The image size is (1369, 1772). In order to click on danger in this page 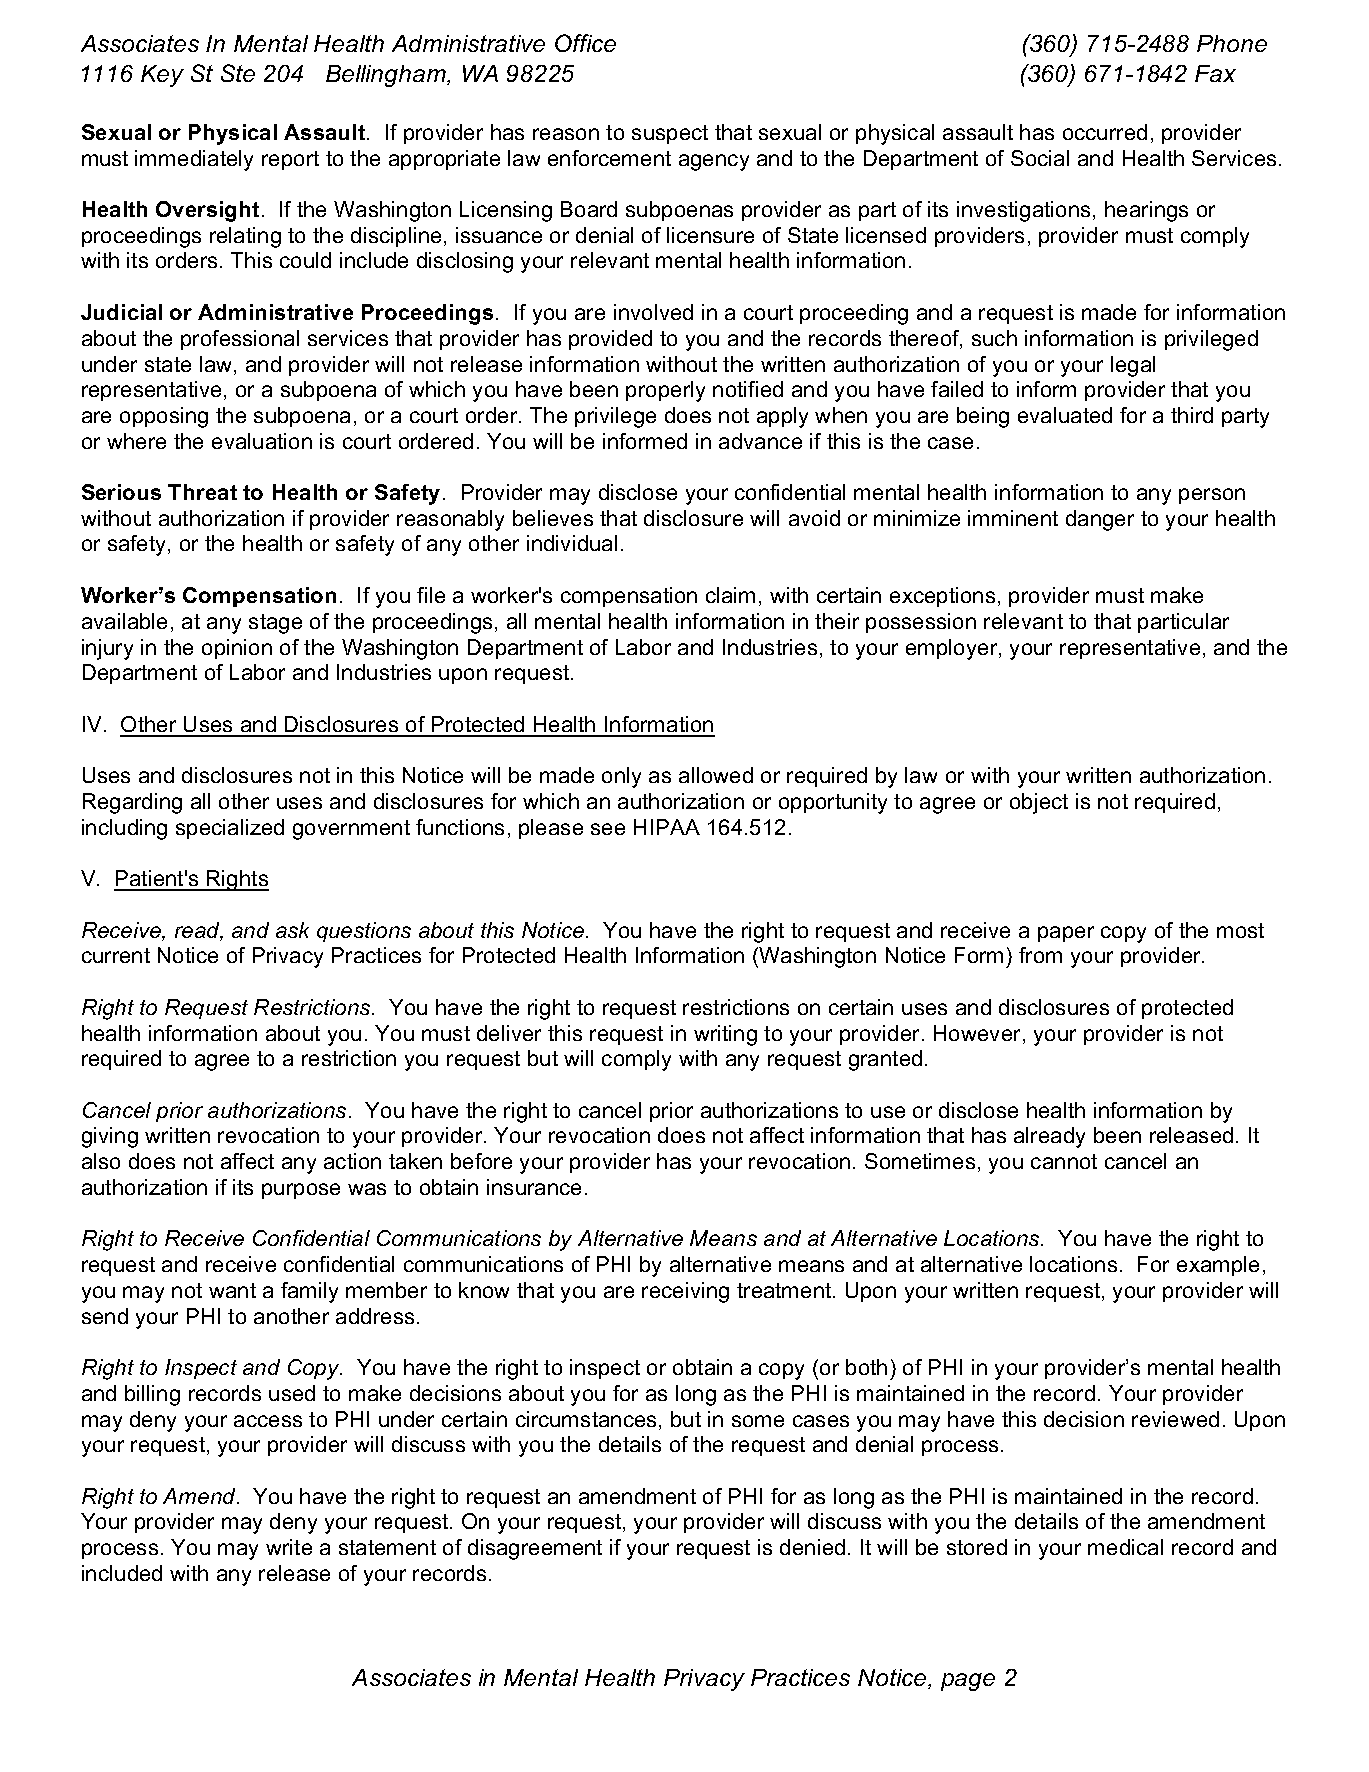, I will do `click(1100, 520)`.
